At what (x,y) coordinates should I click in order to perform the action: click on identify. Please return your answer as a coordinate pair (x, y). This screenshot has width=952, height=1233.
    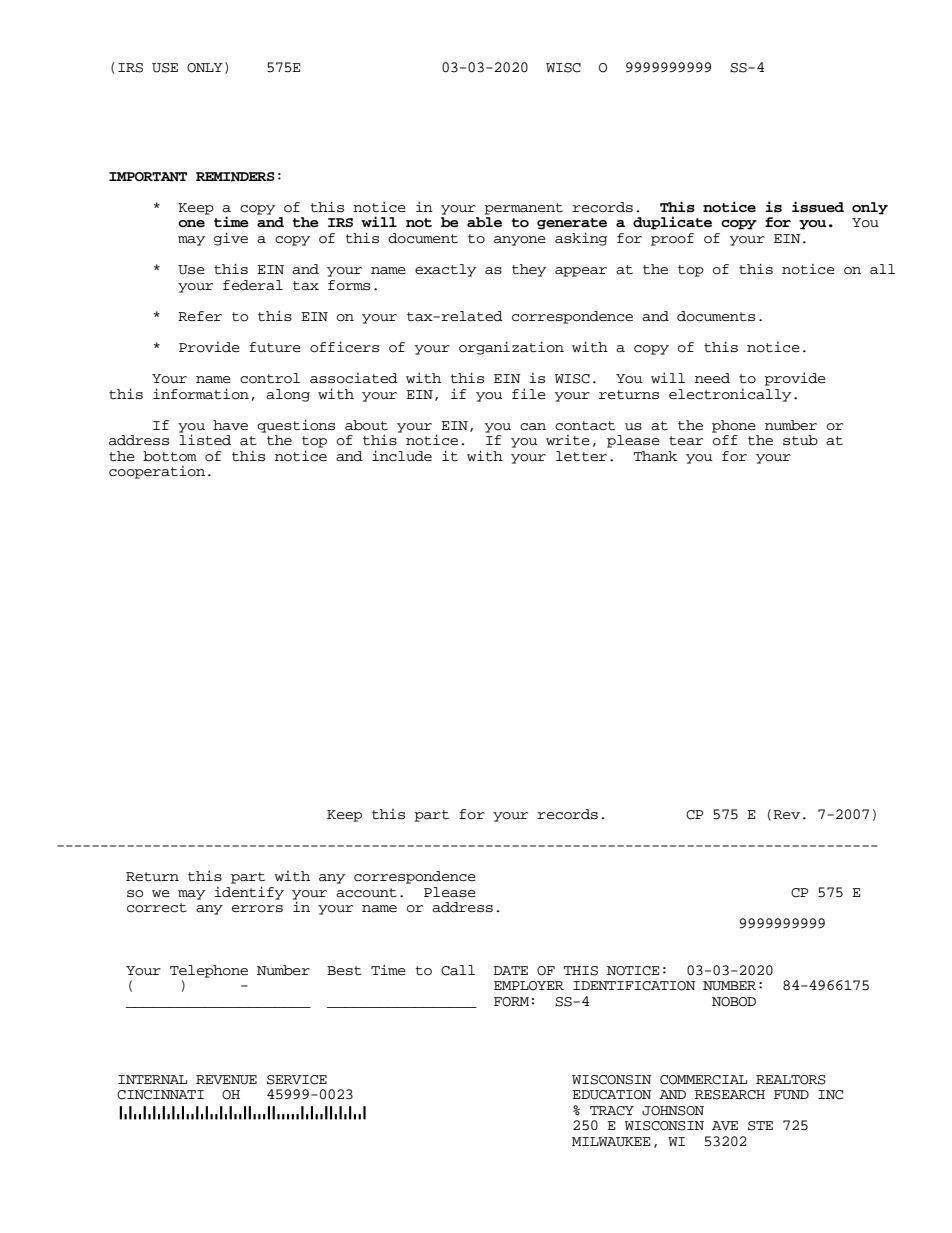
    Looking at the image, I should click on (249, 893).
